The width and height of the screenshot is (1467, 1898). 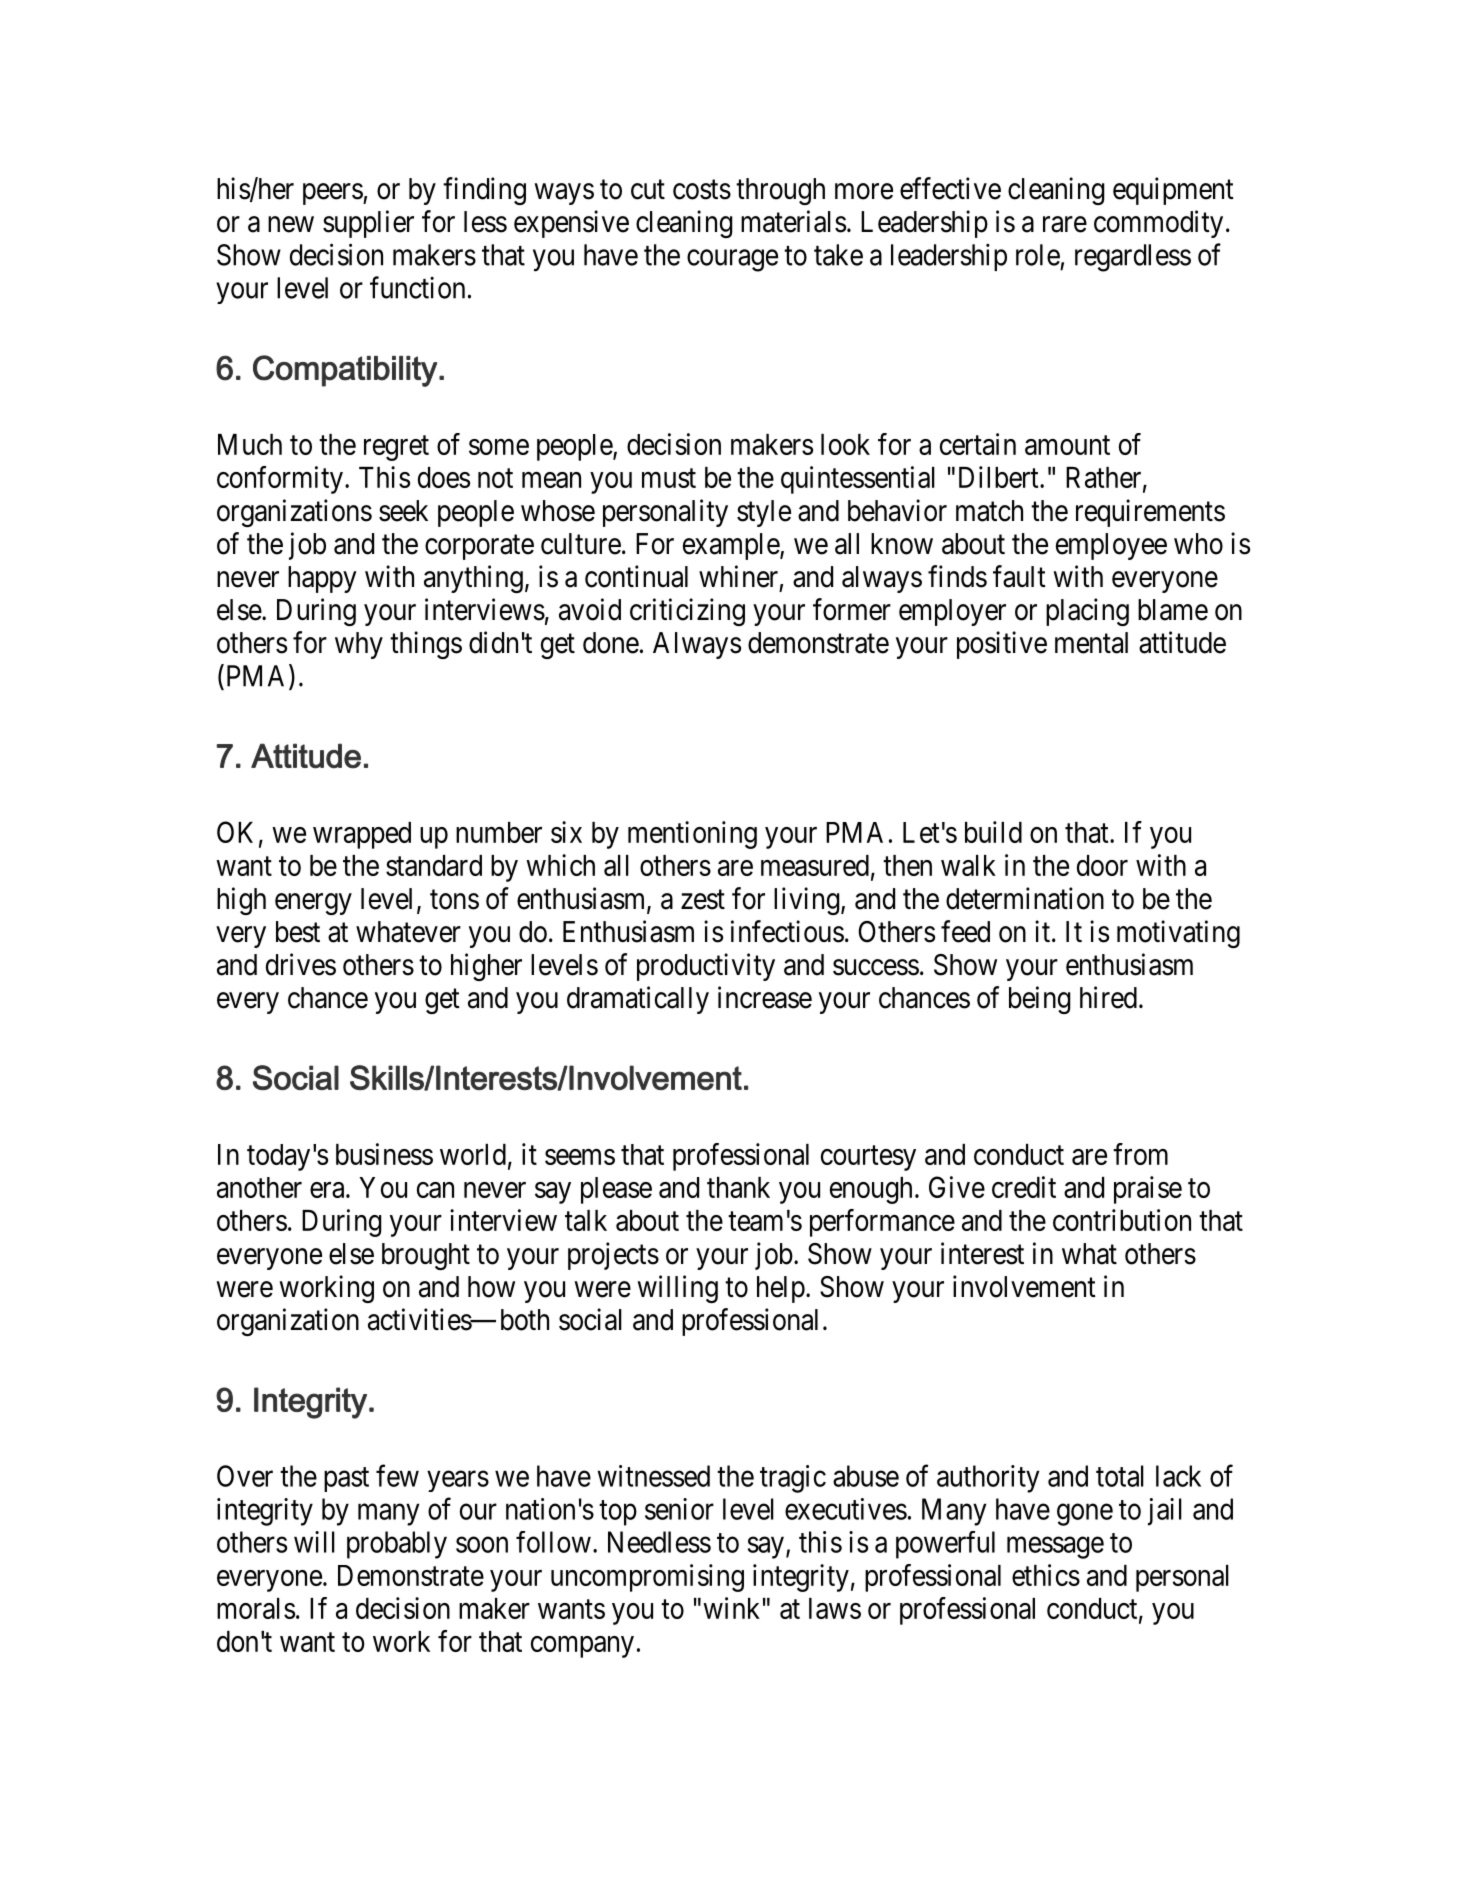 I want to click on era, so click(x=328, y=1190).
